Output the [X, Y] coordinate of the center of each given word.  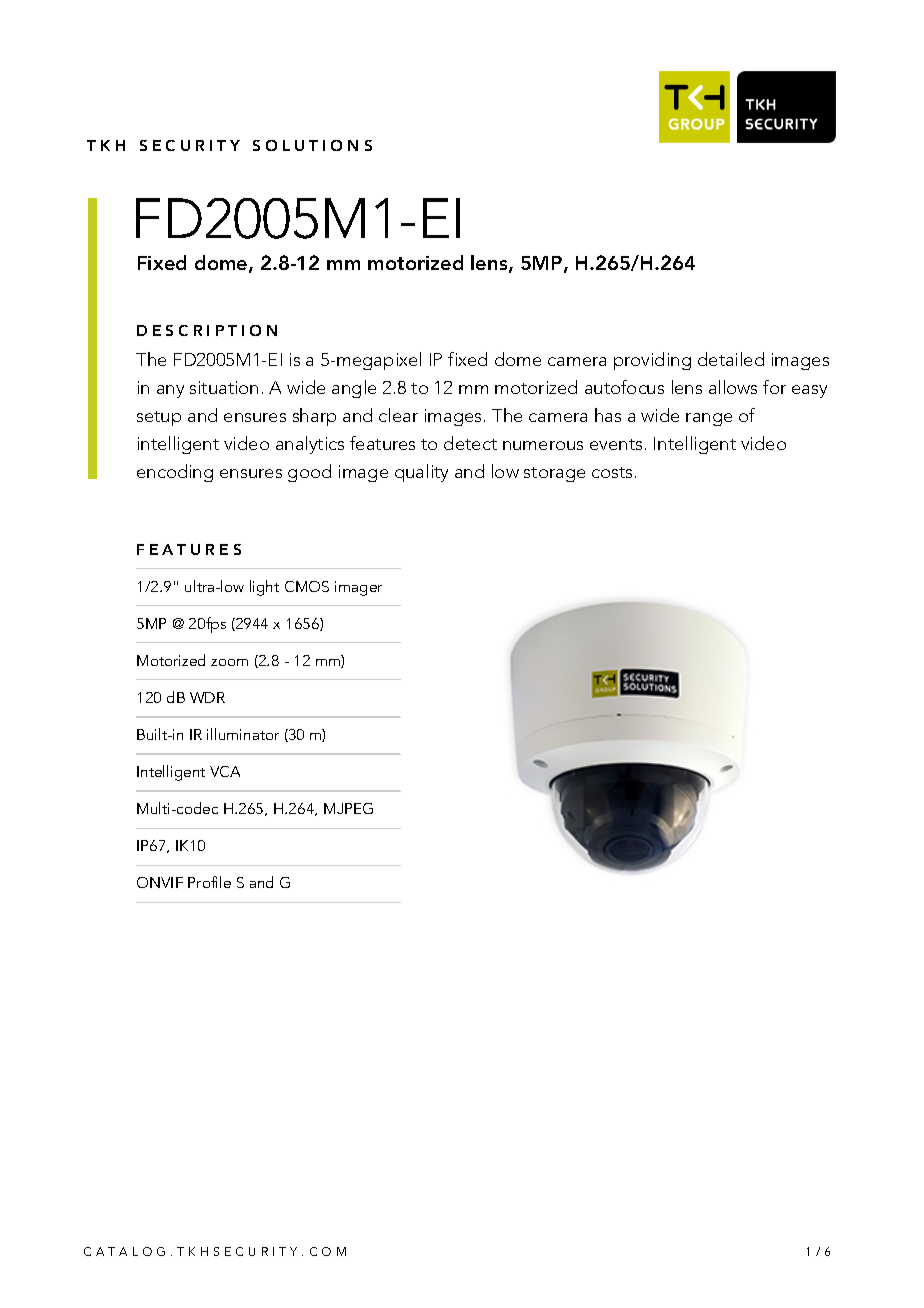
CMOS [307, 586]
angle [354, 389]
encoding [175, 473]
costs [612, 472]
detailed [731, 359]
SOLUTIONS [312, 145]
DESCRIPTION [207, 330]
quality [421, 473]
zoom [229, 662]
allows [733, 387]
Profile [209, 882]
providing [652, 361]
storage [554, 474]
